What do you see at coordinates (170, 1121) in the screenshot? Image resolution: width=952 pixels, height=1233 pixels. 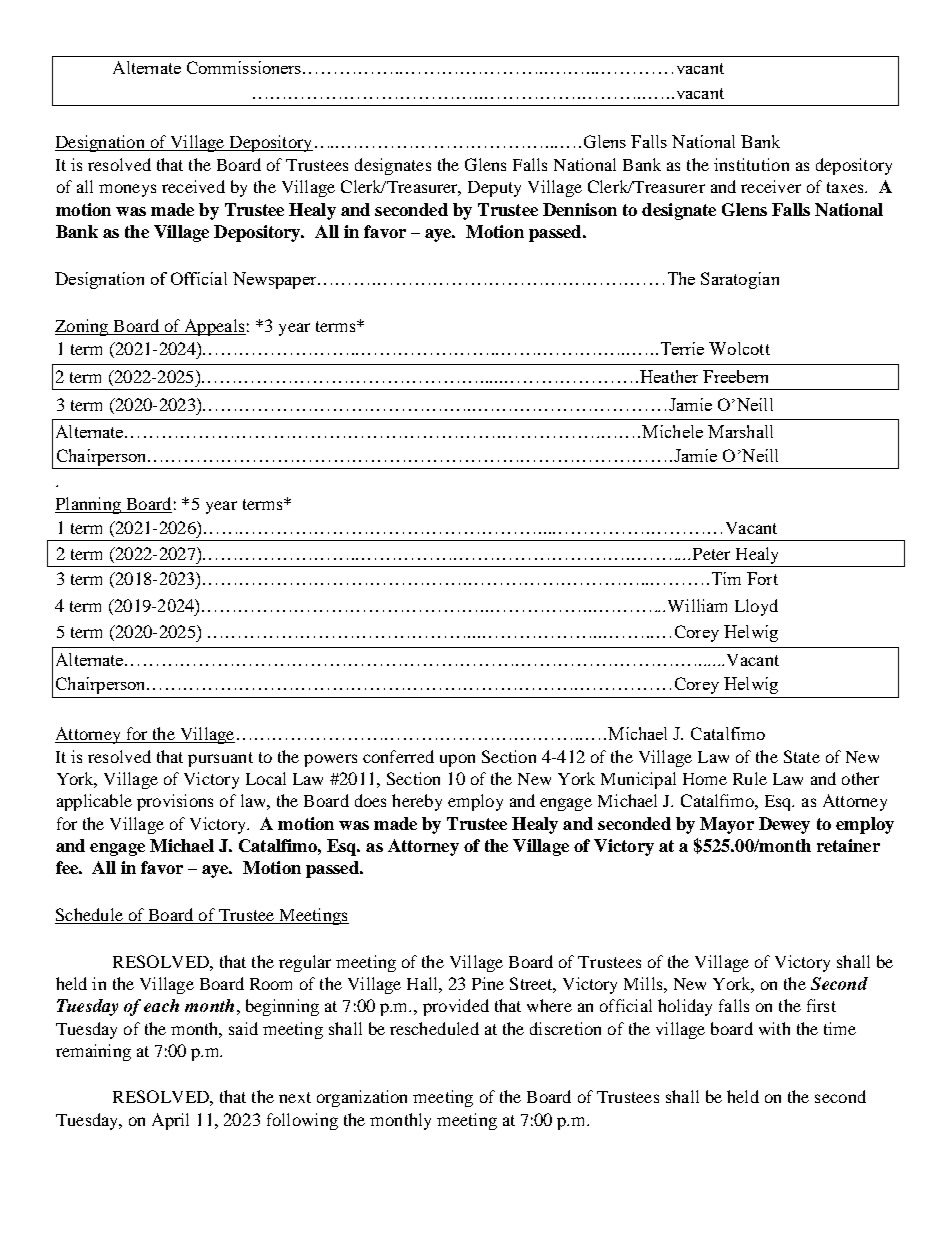 I see `April` at bounding box center [170, 1121].
